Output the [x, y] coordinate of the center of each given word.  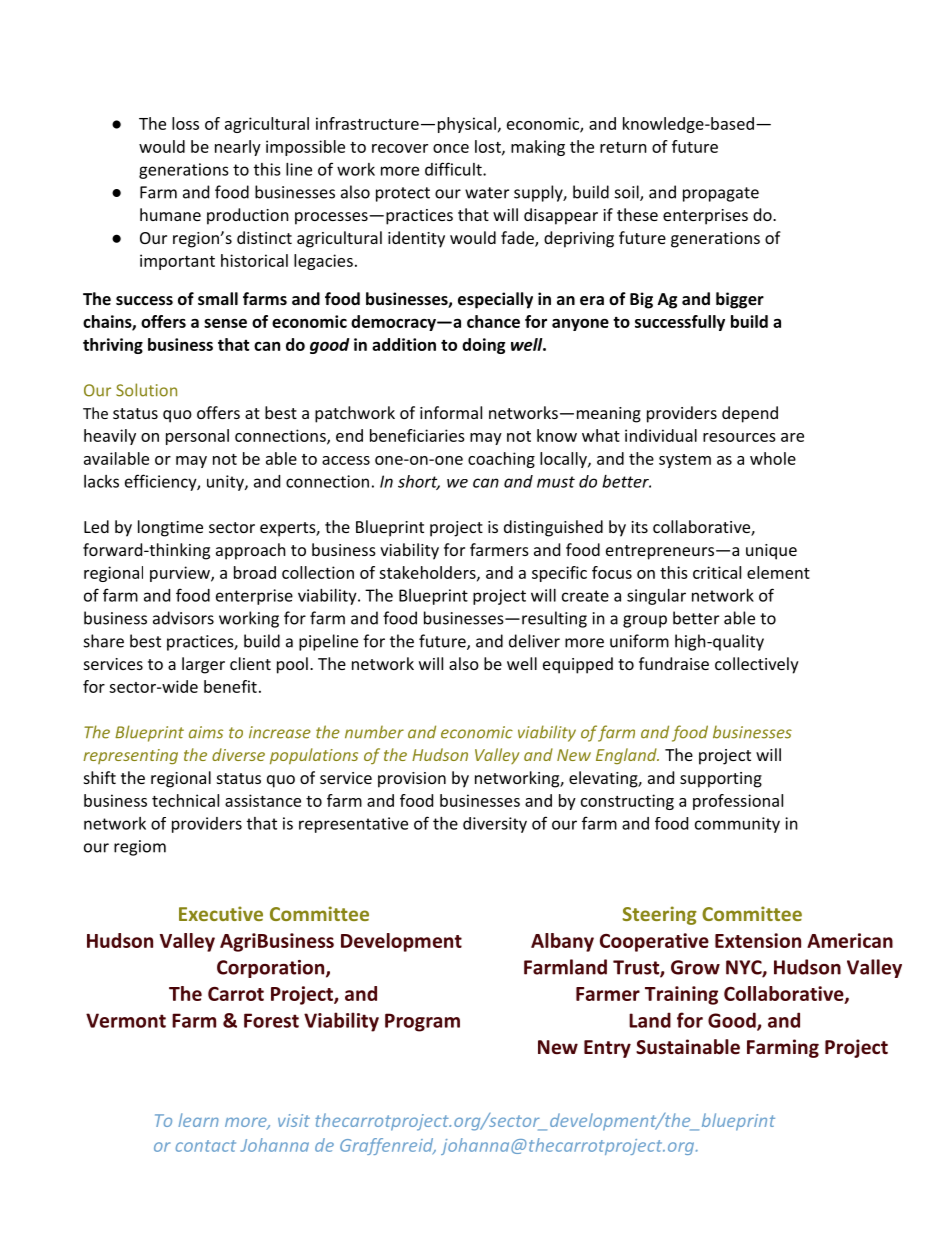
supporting [721, 780]
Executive [221, 913]
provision [412, 780]
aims [206, 732]
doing [483, 346]
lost [489, 147]
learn [198, 1120]
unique [771, 552]
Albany [562, 942]
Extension [758, 940]
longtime [170, 528]
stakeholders [428, 573]
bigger [740, 300]
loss [185, 123]
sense [225, 323]
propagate [721, 194]
